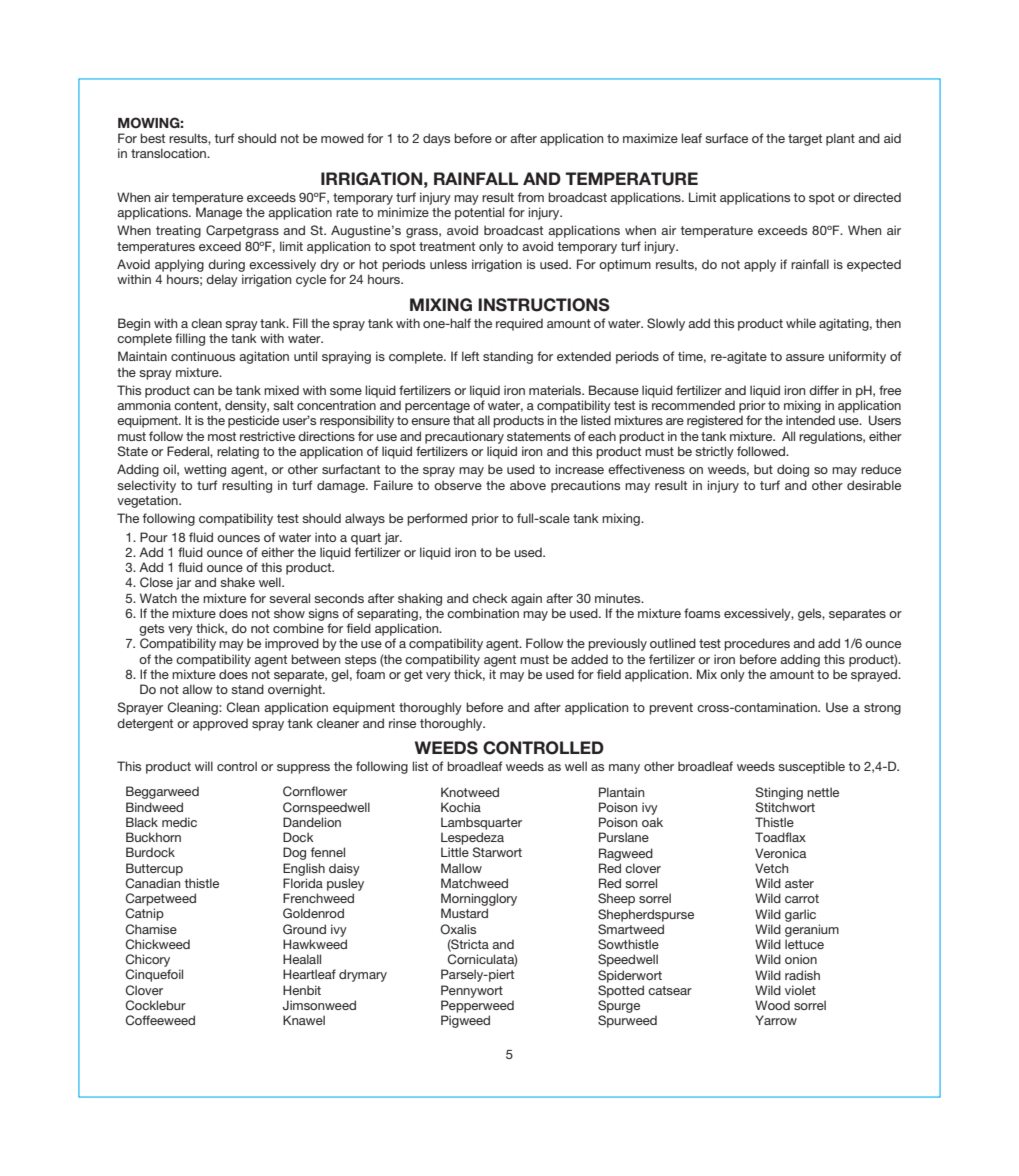  I want to click on target, so click(805, 140).
